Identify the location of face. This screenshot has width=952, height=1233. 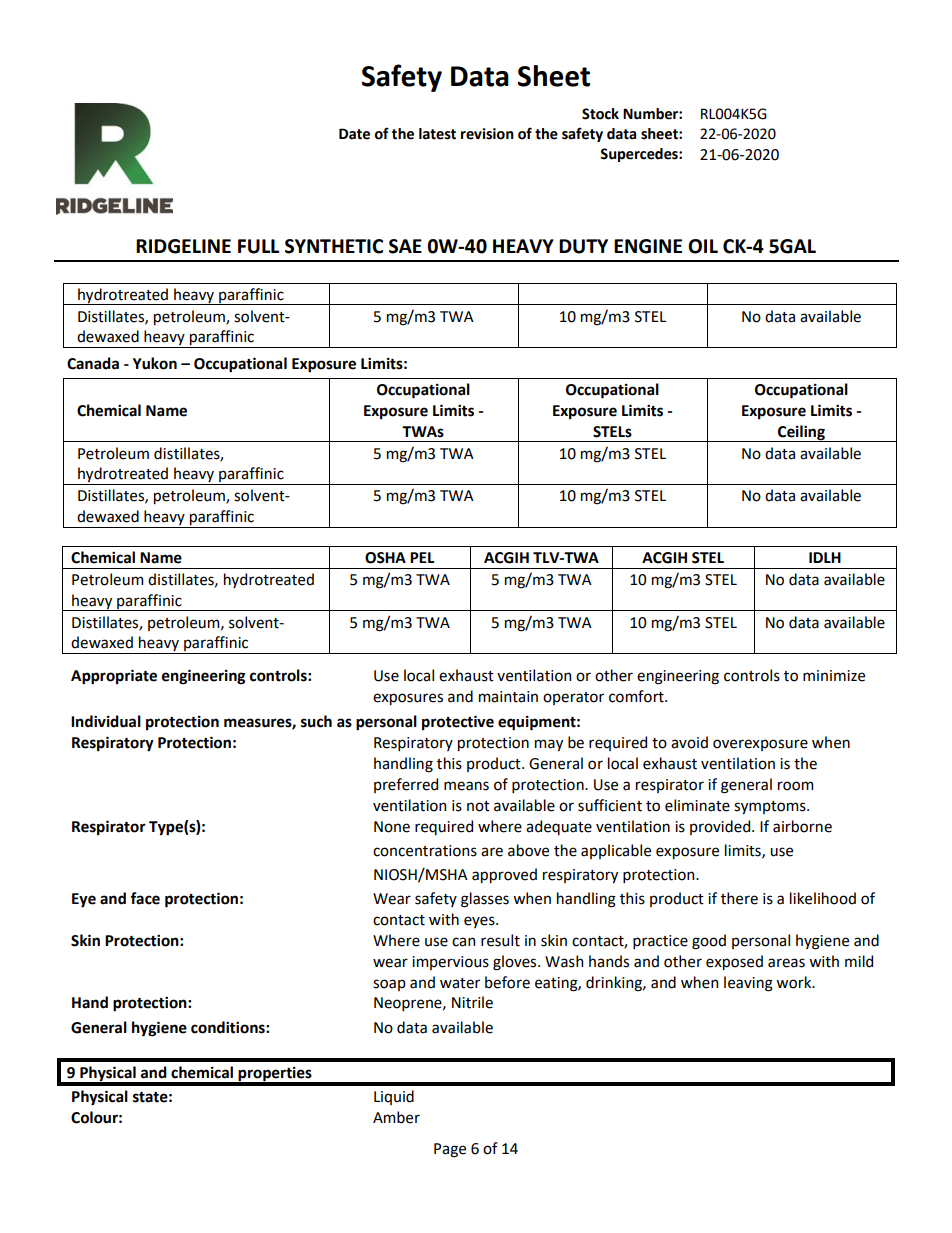
(145, 898).
